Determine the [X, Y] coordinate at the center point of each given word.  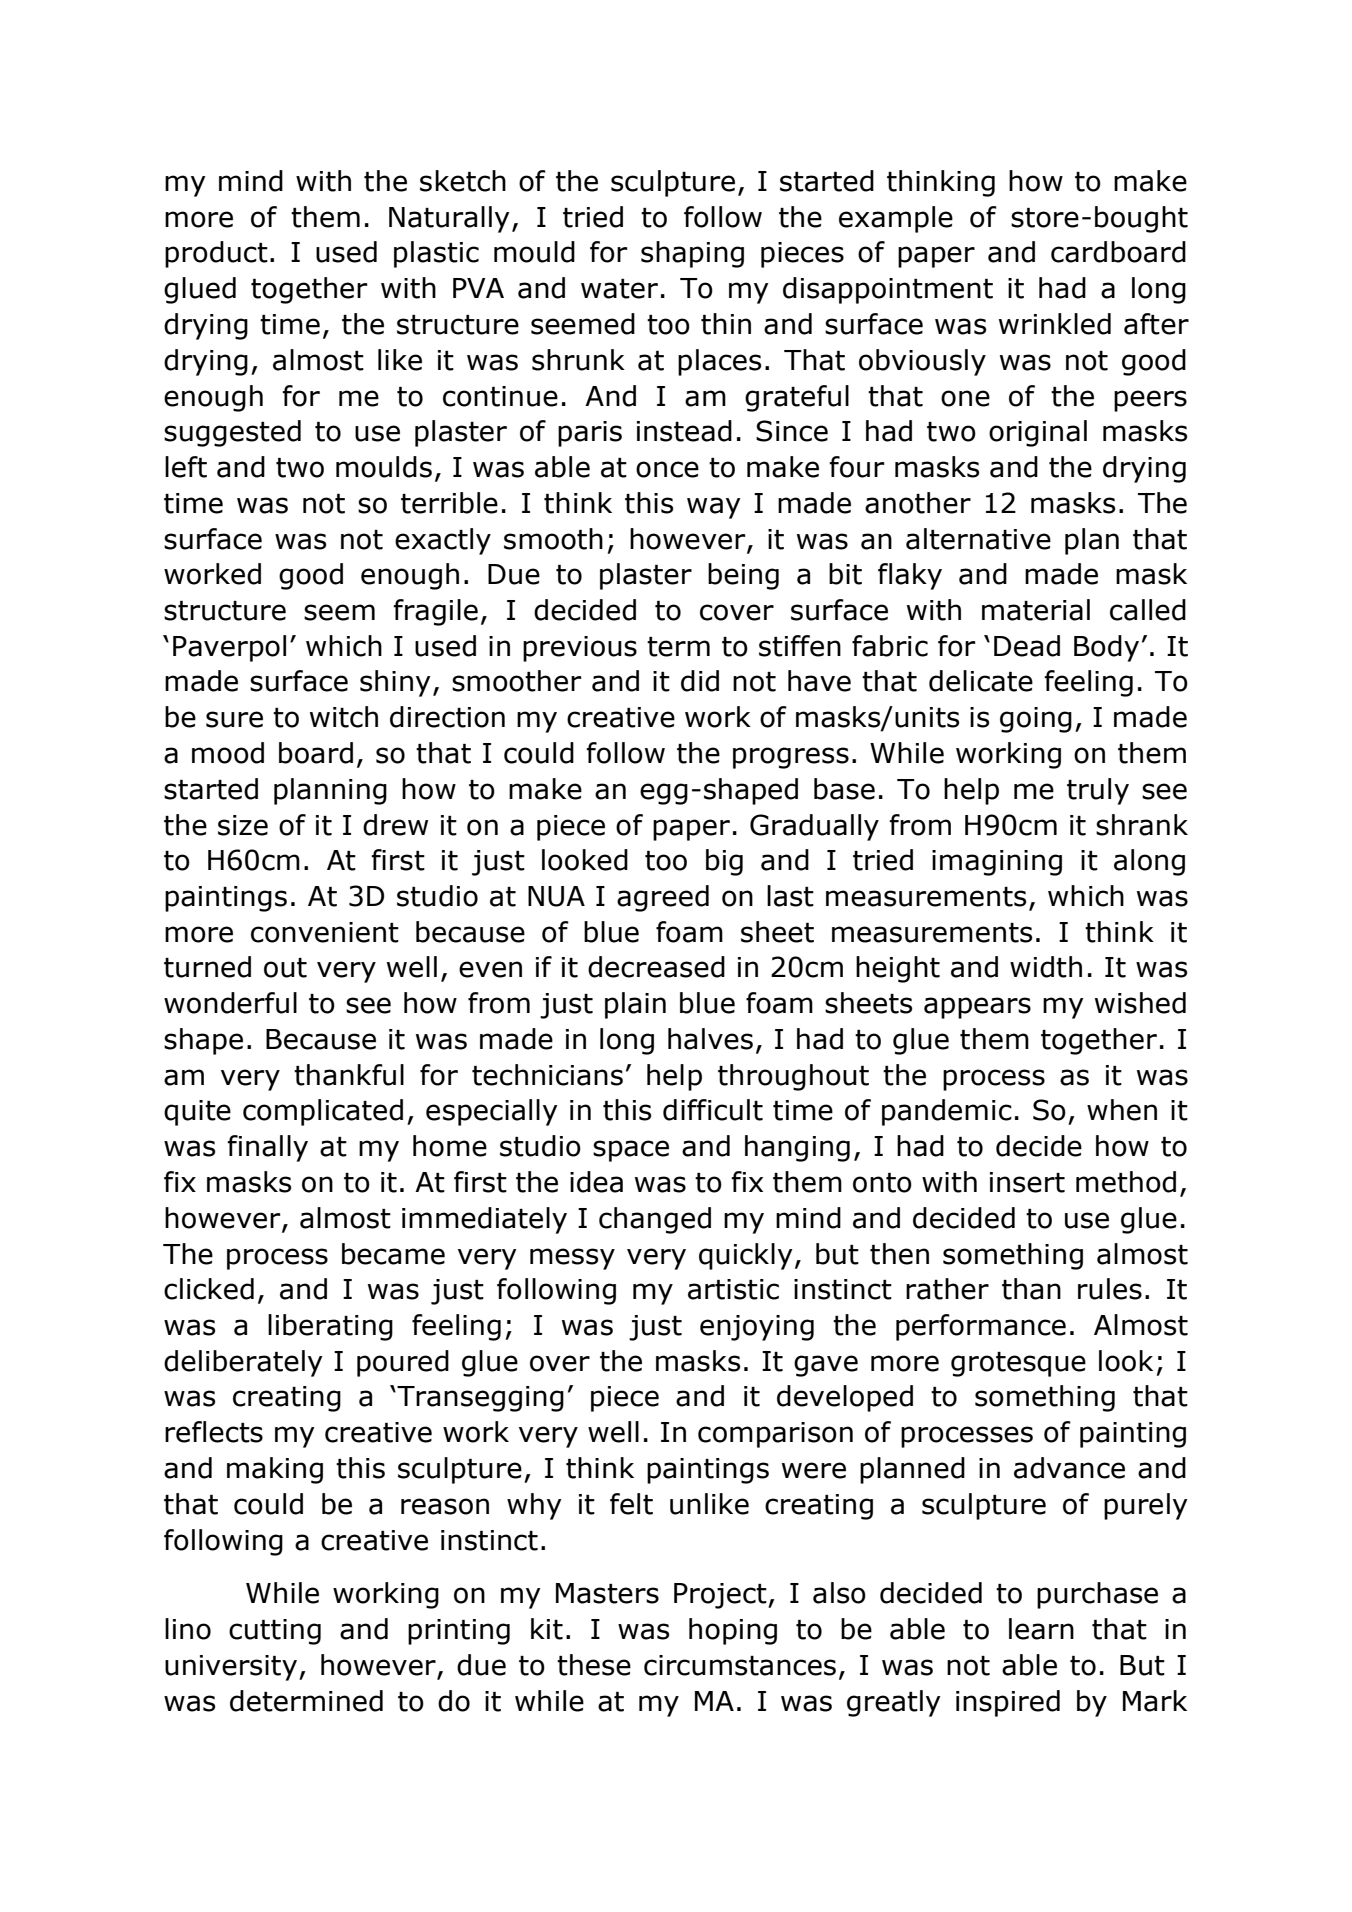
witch [344, 717]
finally [267, 1148]
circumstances [740, 1665]
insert [1027, 1182]
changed [655, 1220]
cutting [275, 1632]
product [216, 254]
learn [1041, 1629]
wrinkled [1055, 324]
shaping [692, 254]
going [1036, 720]
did [700, 681]
